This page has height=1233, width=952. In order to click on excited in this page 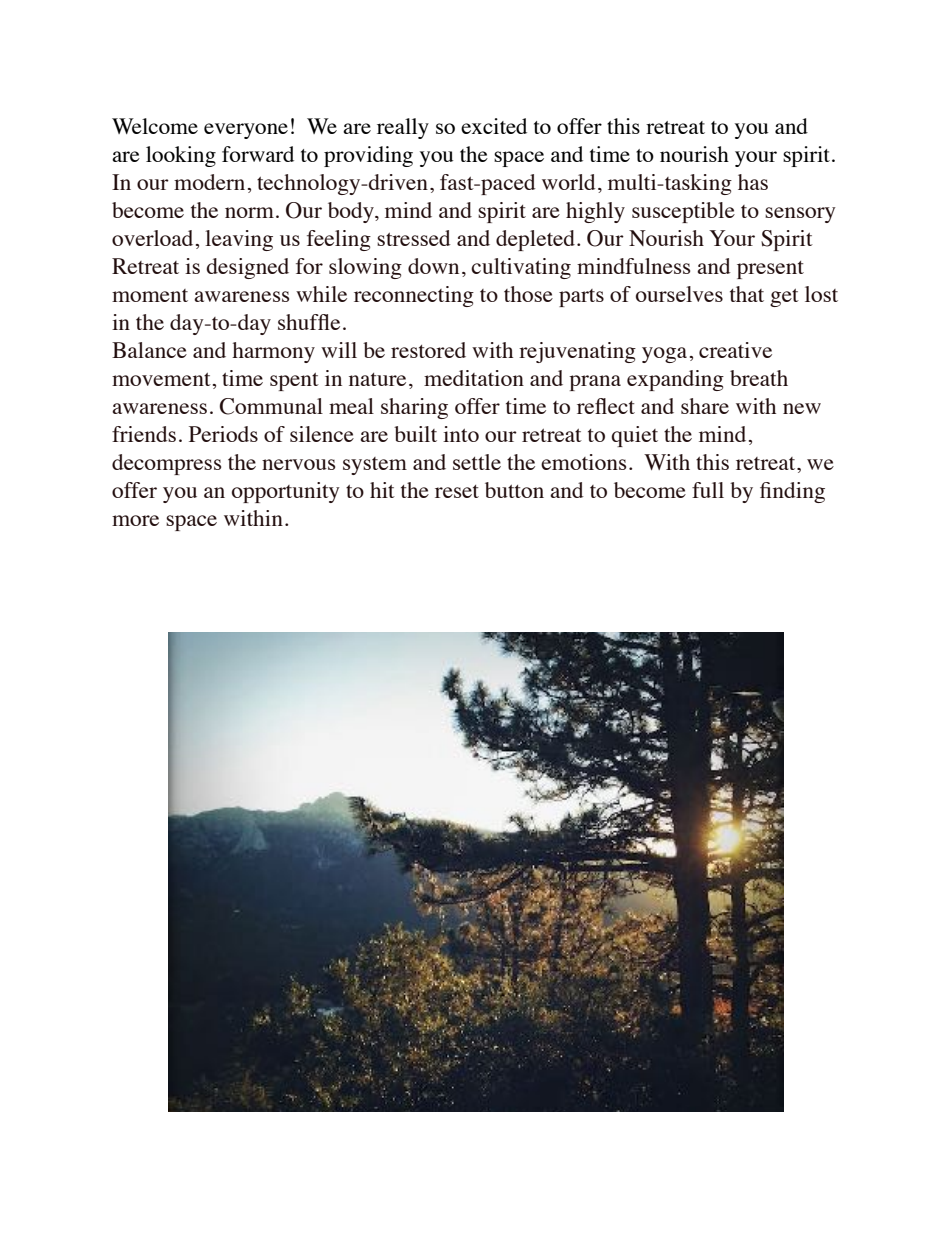, I will do `click(494, 126)`.
